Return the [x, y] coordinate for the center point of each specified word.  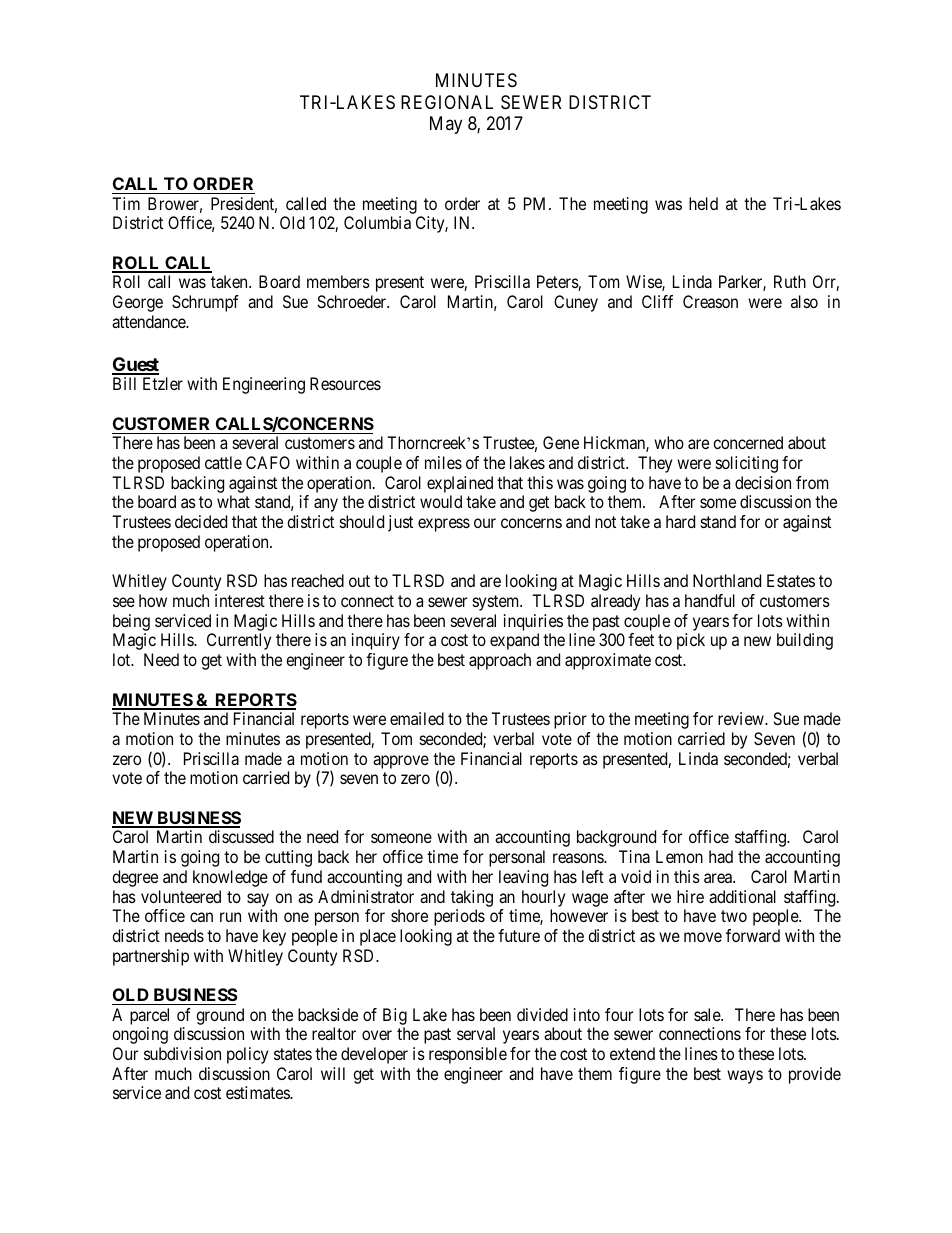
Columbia [377, 222]
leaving [523, 878]
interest [240, 600]
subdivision [182, 1053]
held [703, 203]
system [497, 603]
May [446, 125]
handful [710, 600]
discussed [241, 836]
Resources [345, 383]
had [721, 856]
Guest [135, 365]
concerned [748, 442]
